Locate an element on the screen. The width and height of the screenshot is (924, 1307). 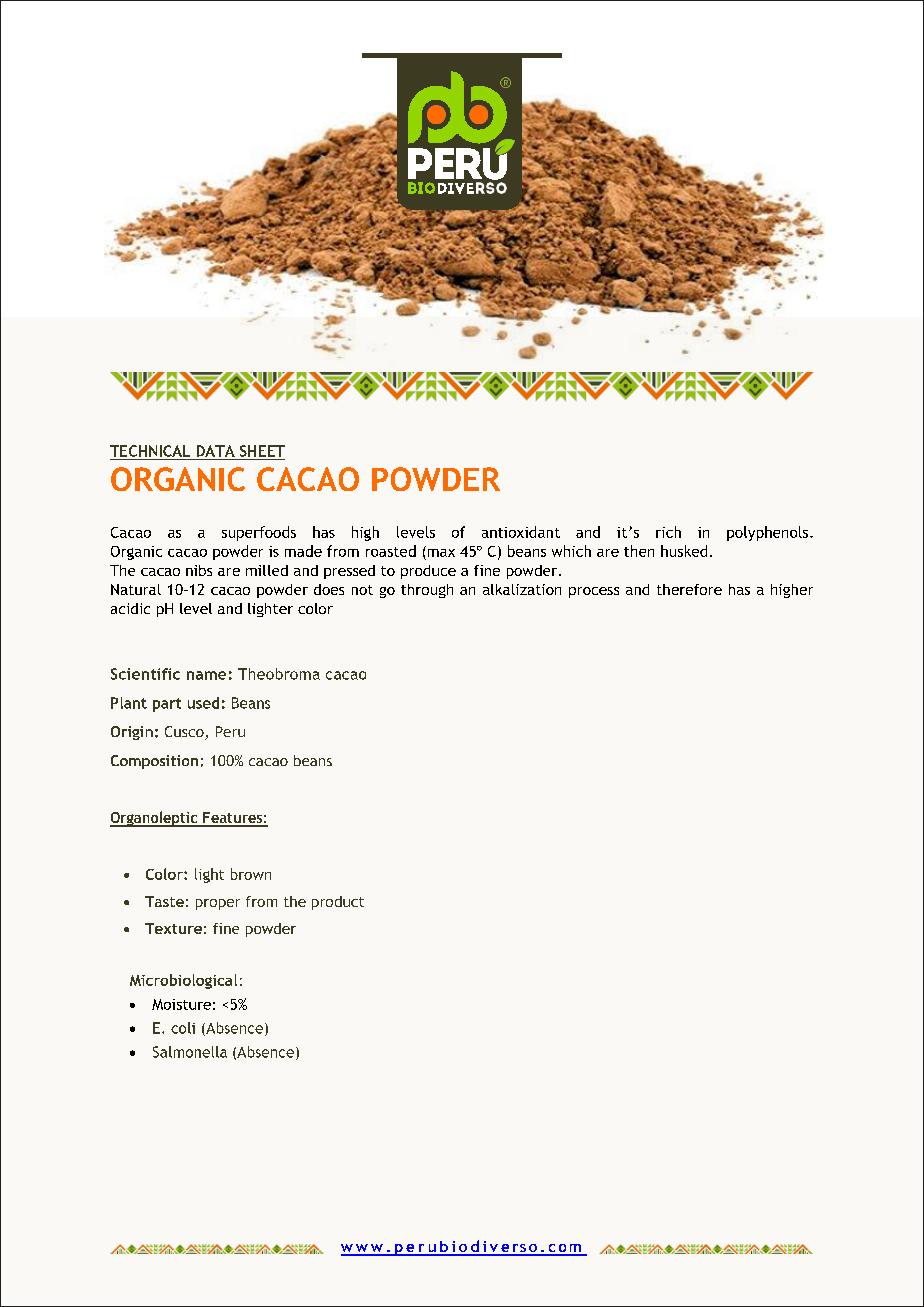
coli is located at coordinates (183, 1028).
